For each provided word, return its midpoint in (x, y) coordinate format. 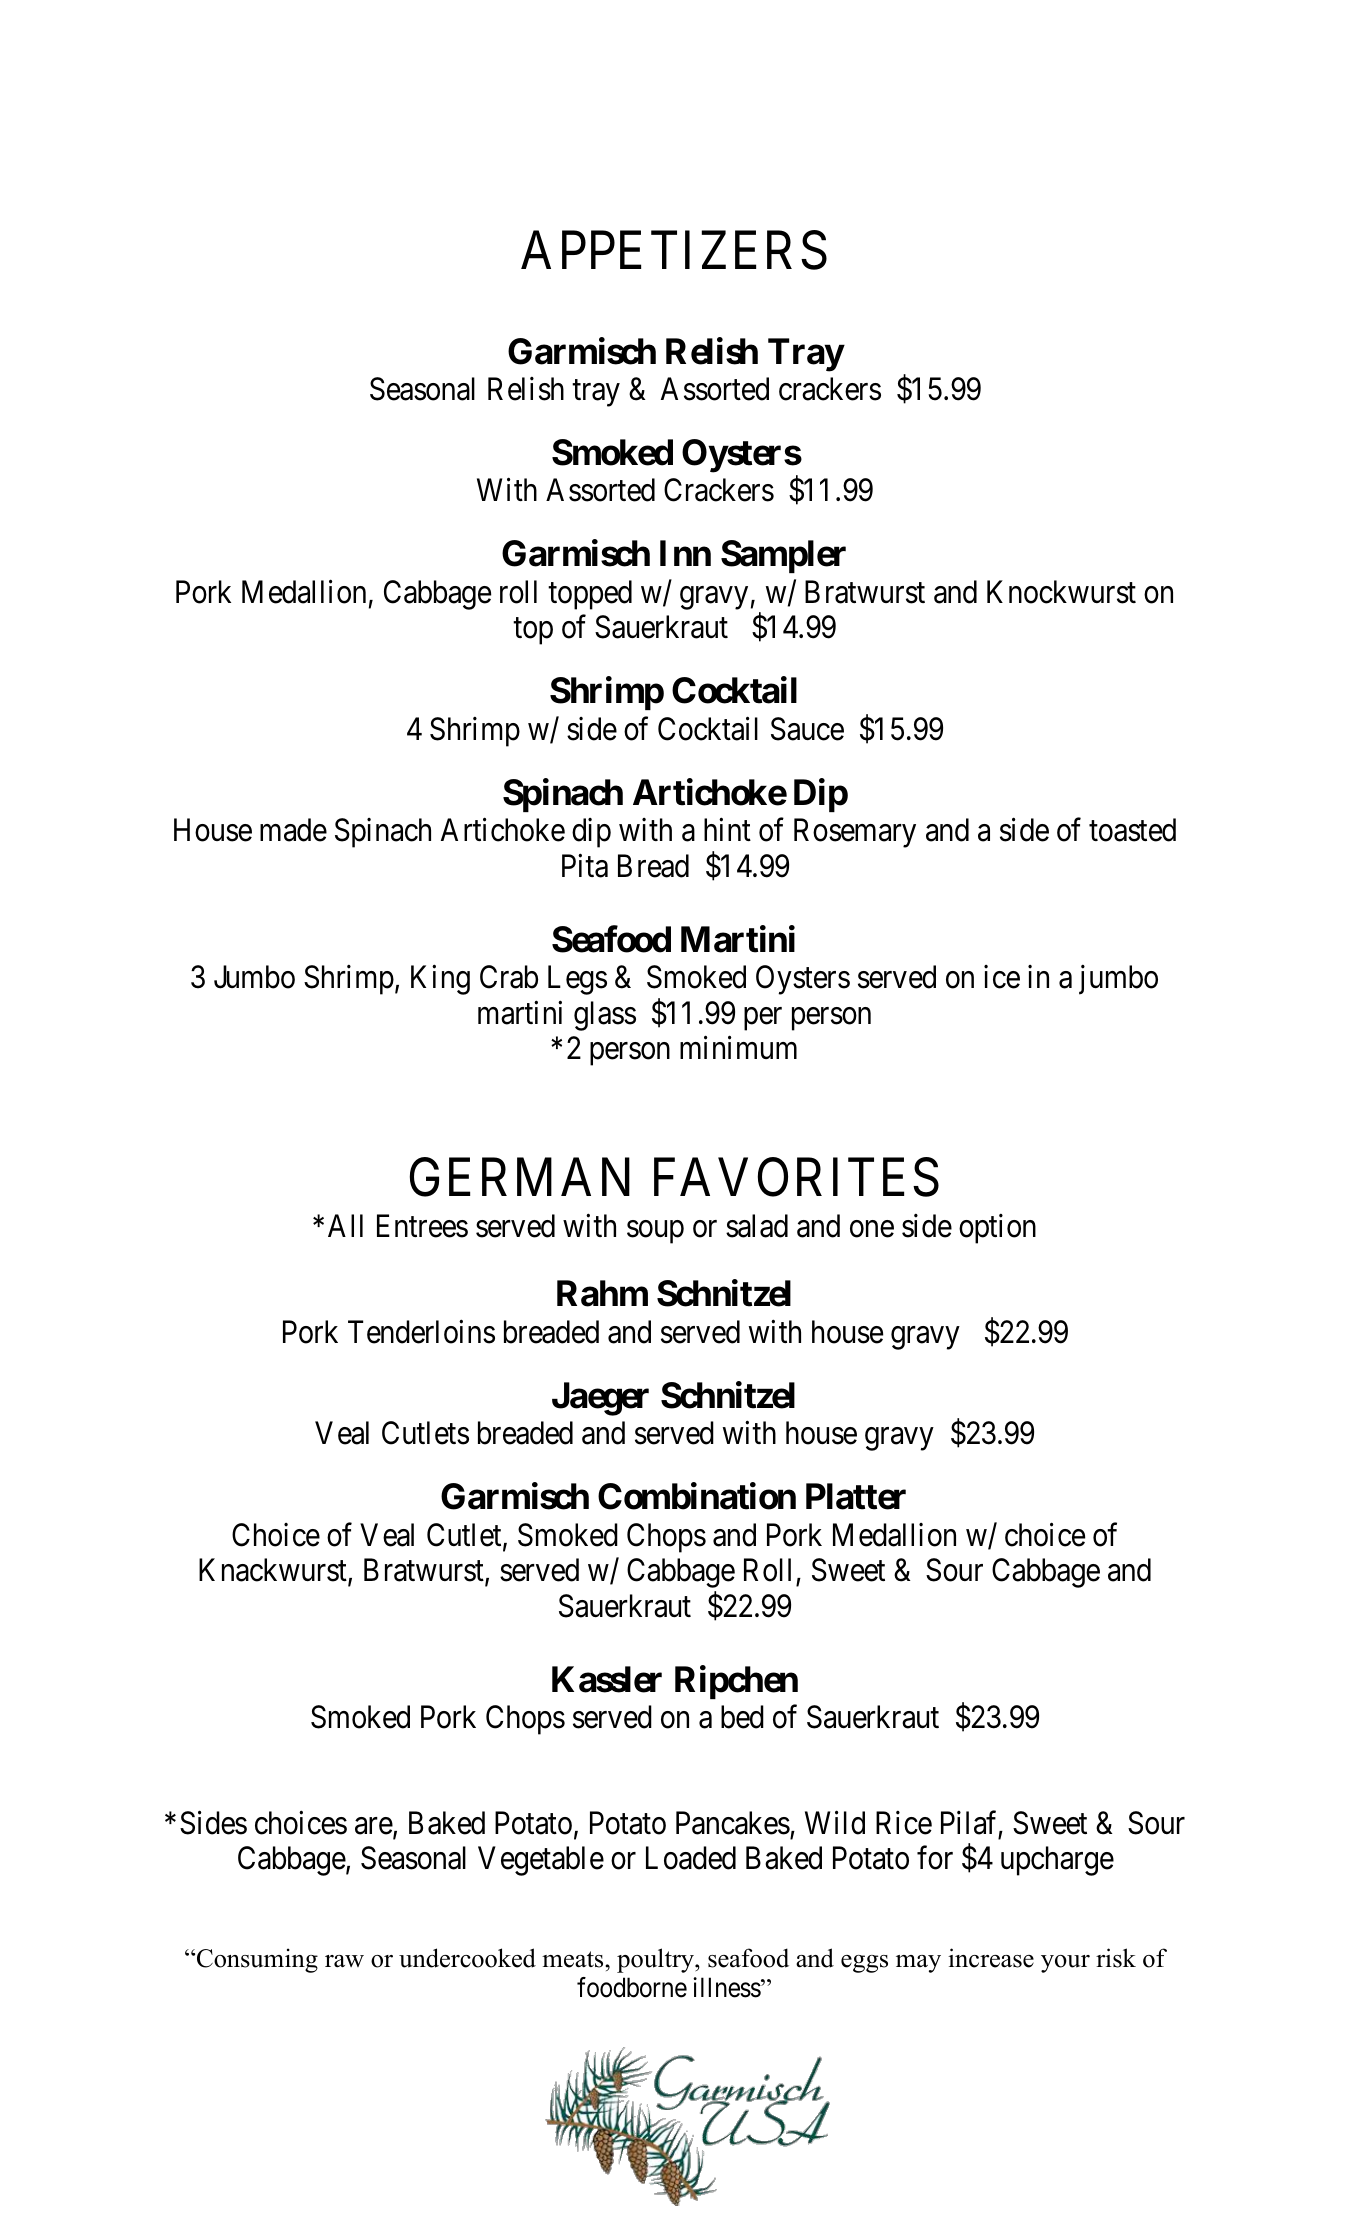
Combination (697, 1496)
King (440, 980)
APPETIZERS (674, 250)
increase (991, 1958)
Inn (685, 553)
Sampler (783, 556)
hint (727, 829)
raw (344, 1961)
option (997, 1229)
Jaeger (600, 1399)
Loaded (691, 1858)
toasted (1132, 830)
